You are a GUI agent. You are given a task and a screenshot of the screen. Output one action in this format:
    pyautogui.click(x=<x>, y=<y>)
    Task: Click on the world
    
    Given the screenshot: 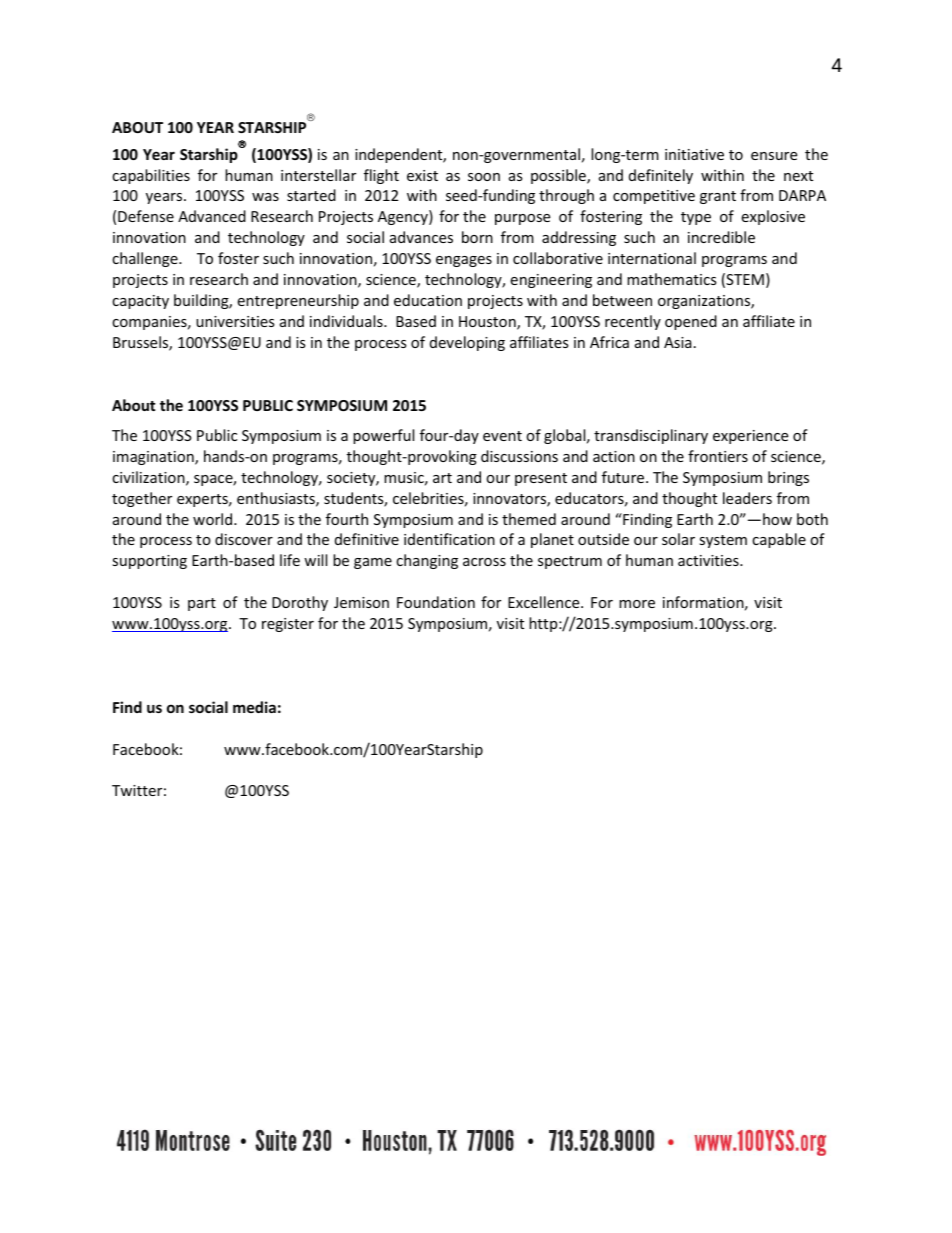 What is the action you would take?
    pyautogui.click(x=214, y=519)
